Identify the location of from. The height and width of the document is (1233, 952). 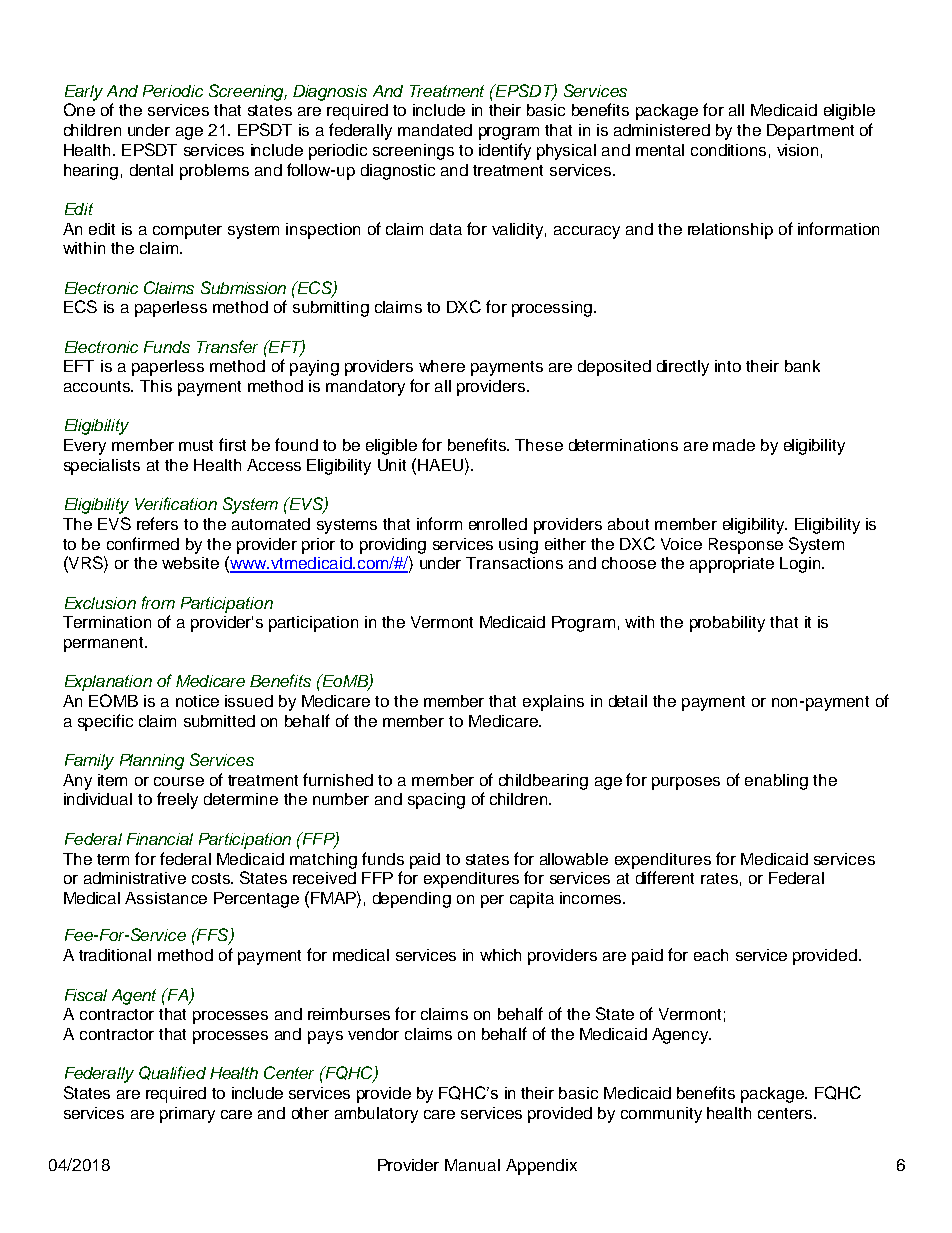
(158, 602).
